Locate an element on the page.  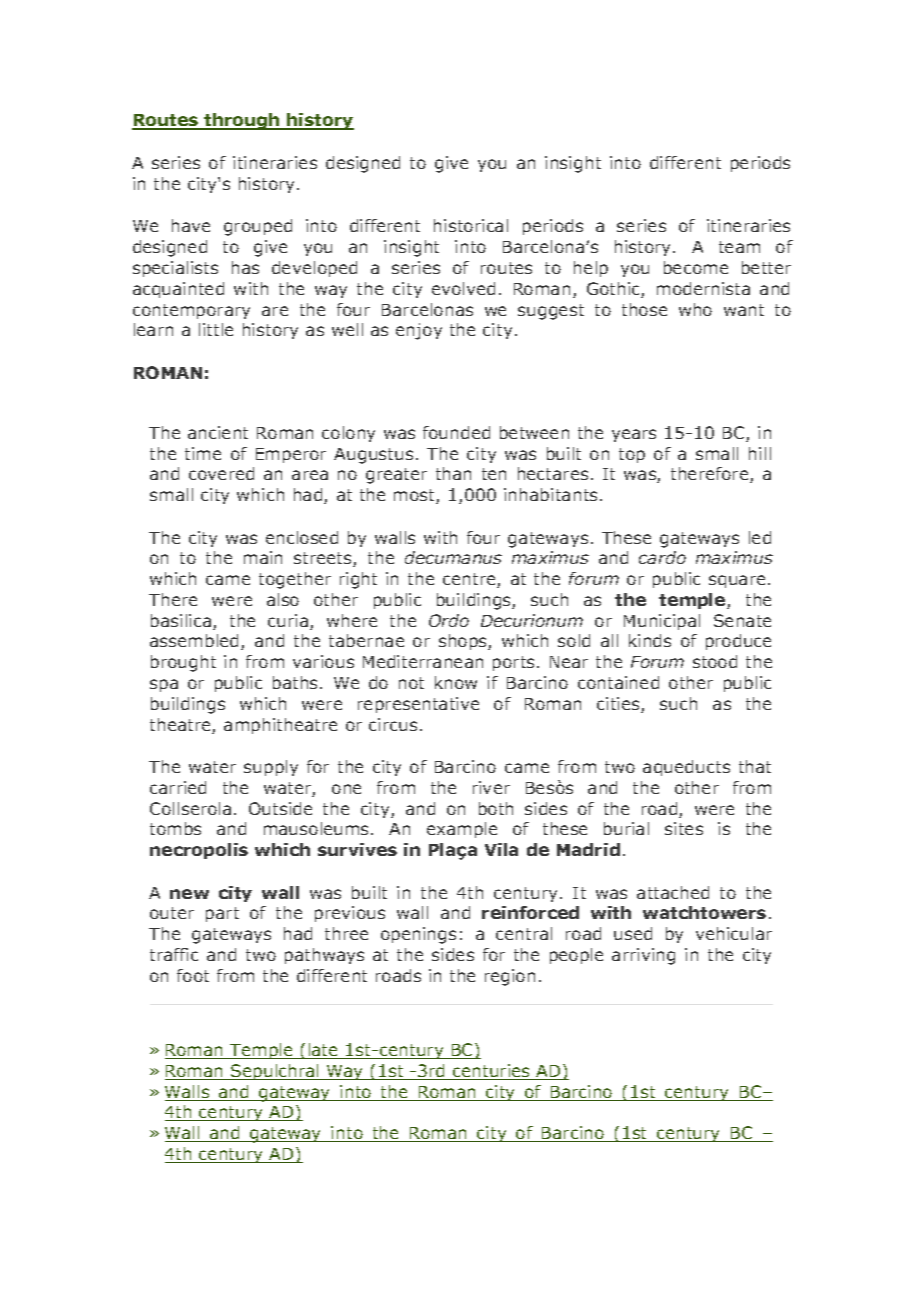
centre is located at coordinates (470, 580).
